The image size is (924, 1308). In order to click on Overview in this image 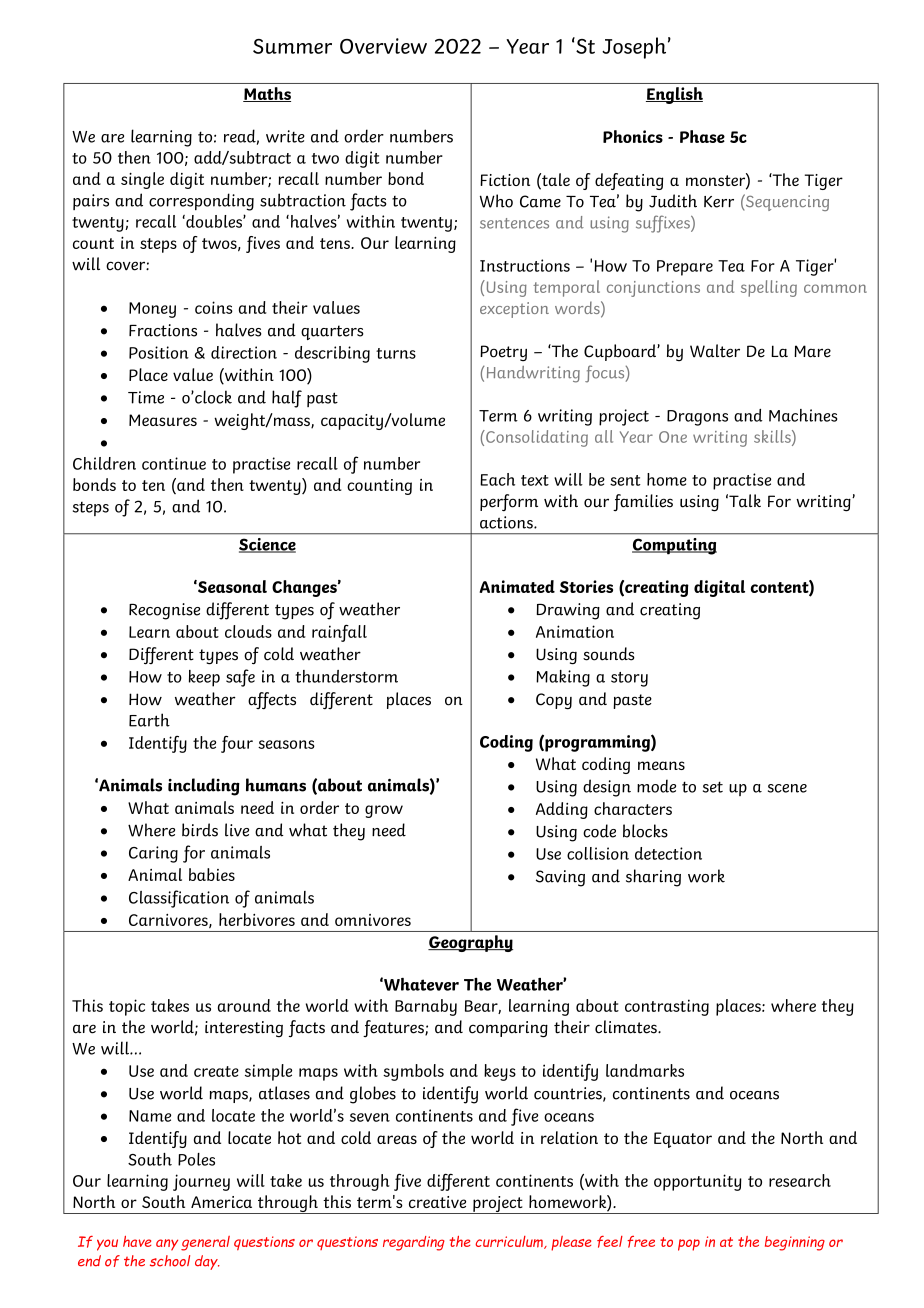, I will do `click(383, 46)`.
